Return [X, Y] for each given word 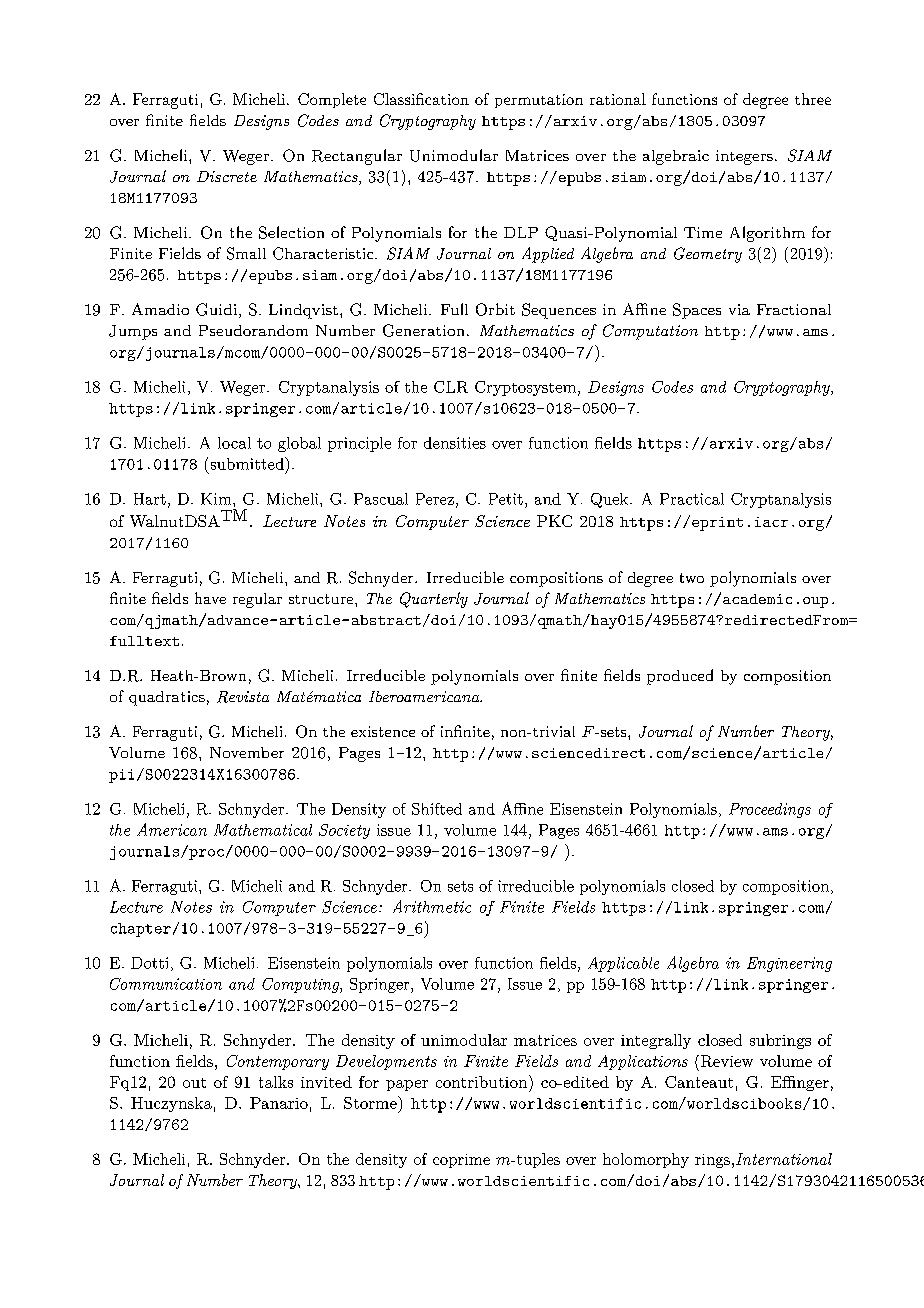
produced [680, 677]
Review [725, 1061]
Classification [421, 99]
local [234, 443]
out [194, 1083]
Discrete [227, 176]
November [247, 752]
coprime [461, 1161]
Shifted [437, 809]
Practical [692, 499]
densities [455, 443]
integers [744, 157]
